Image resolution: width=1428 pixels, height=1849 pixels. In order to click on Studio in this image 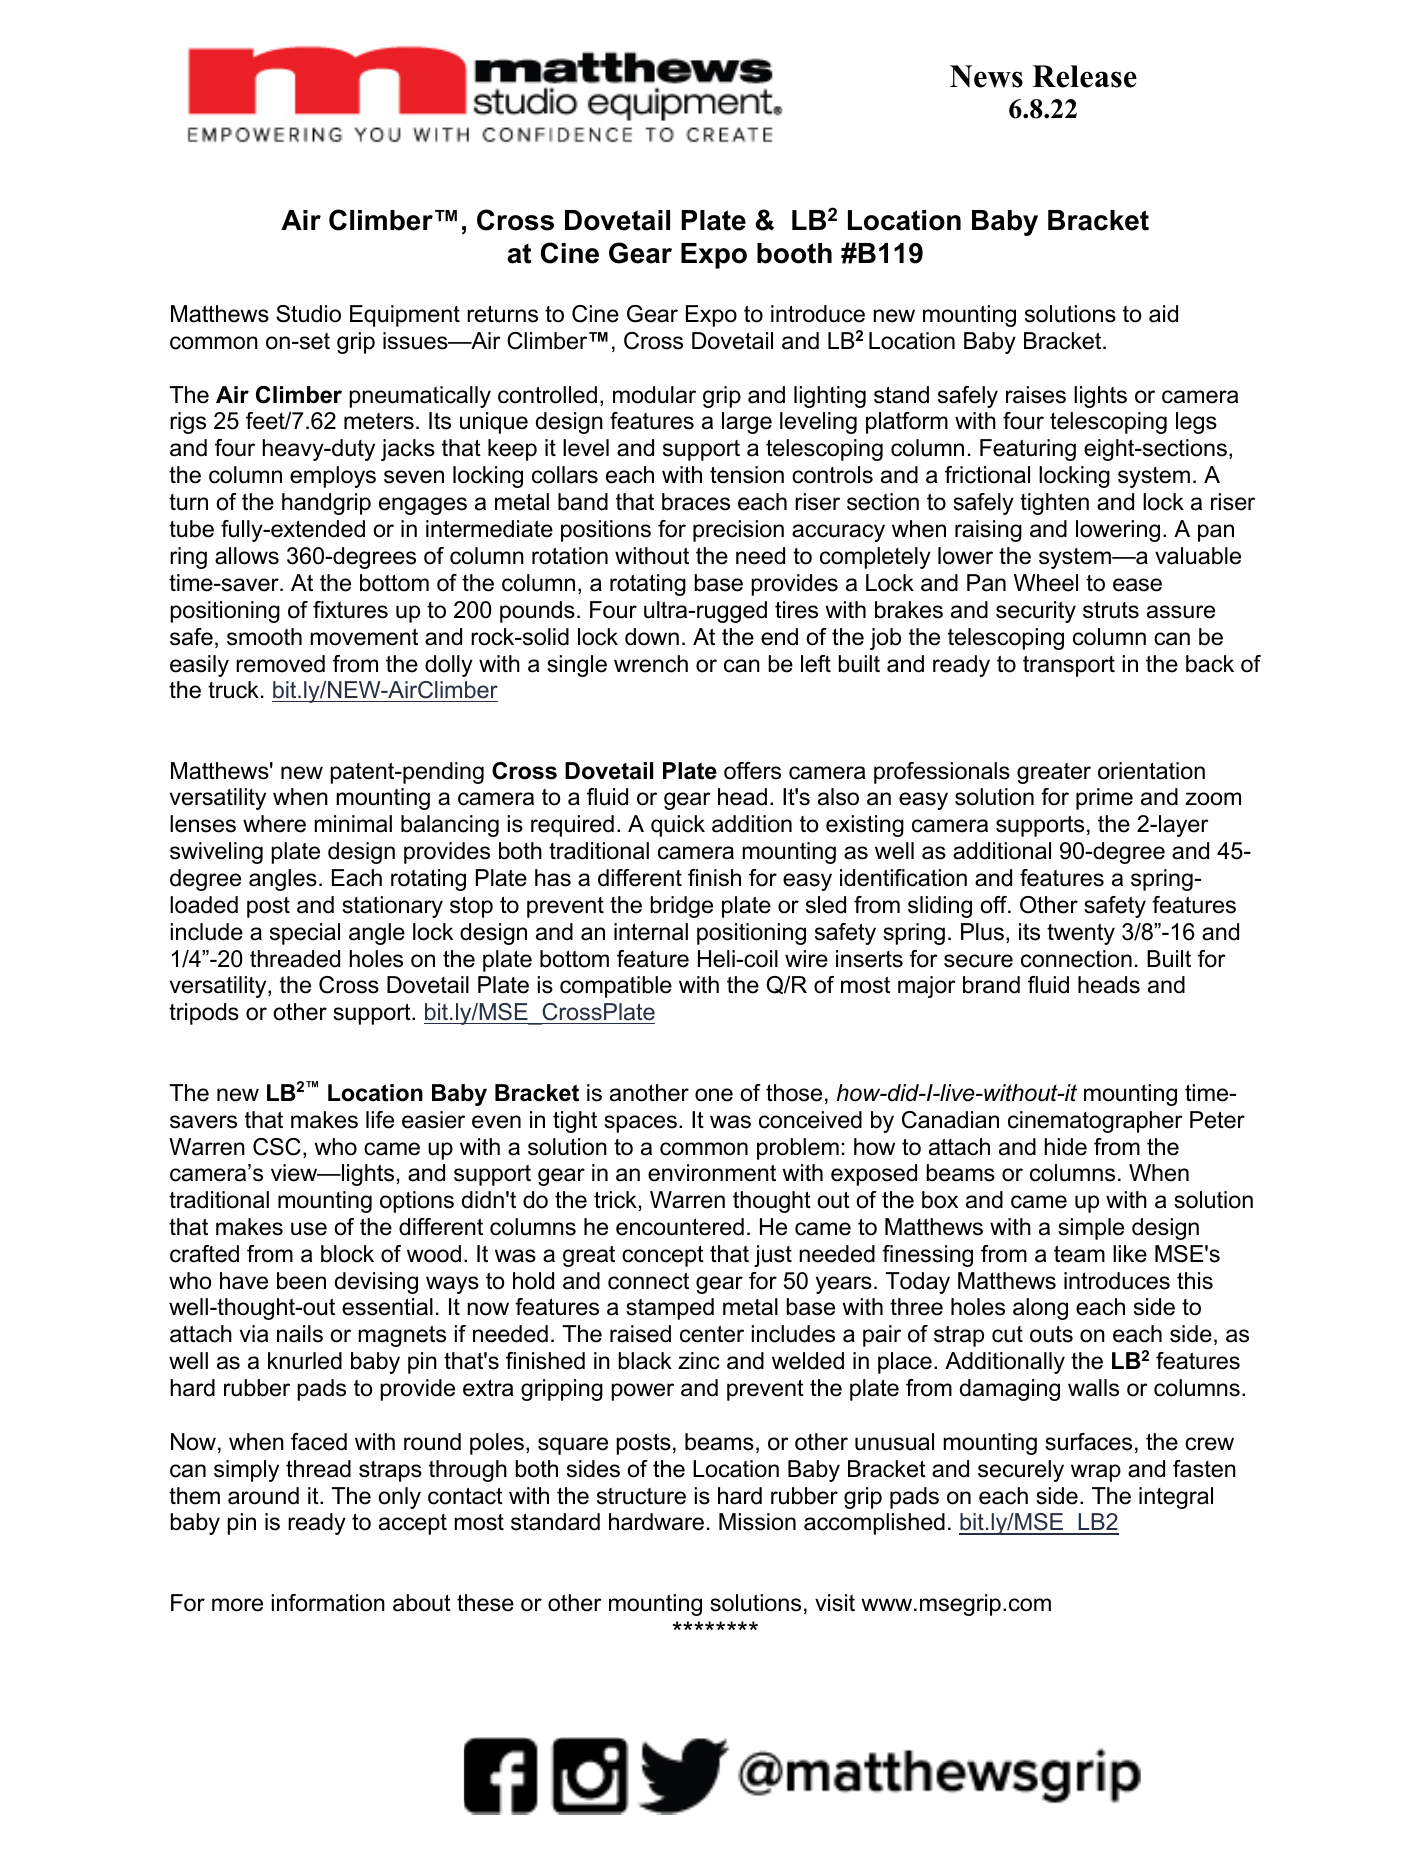, I will do `click(308, 314)`.
